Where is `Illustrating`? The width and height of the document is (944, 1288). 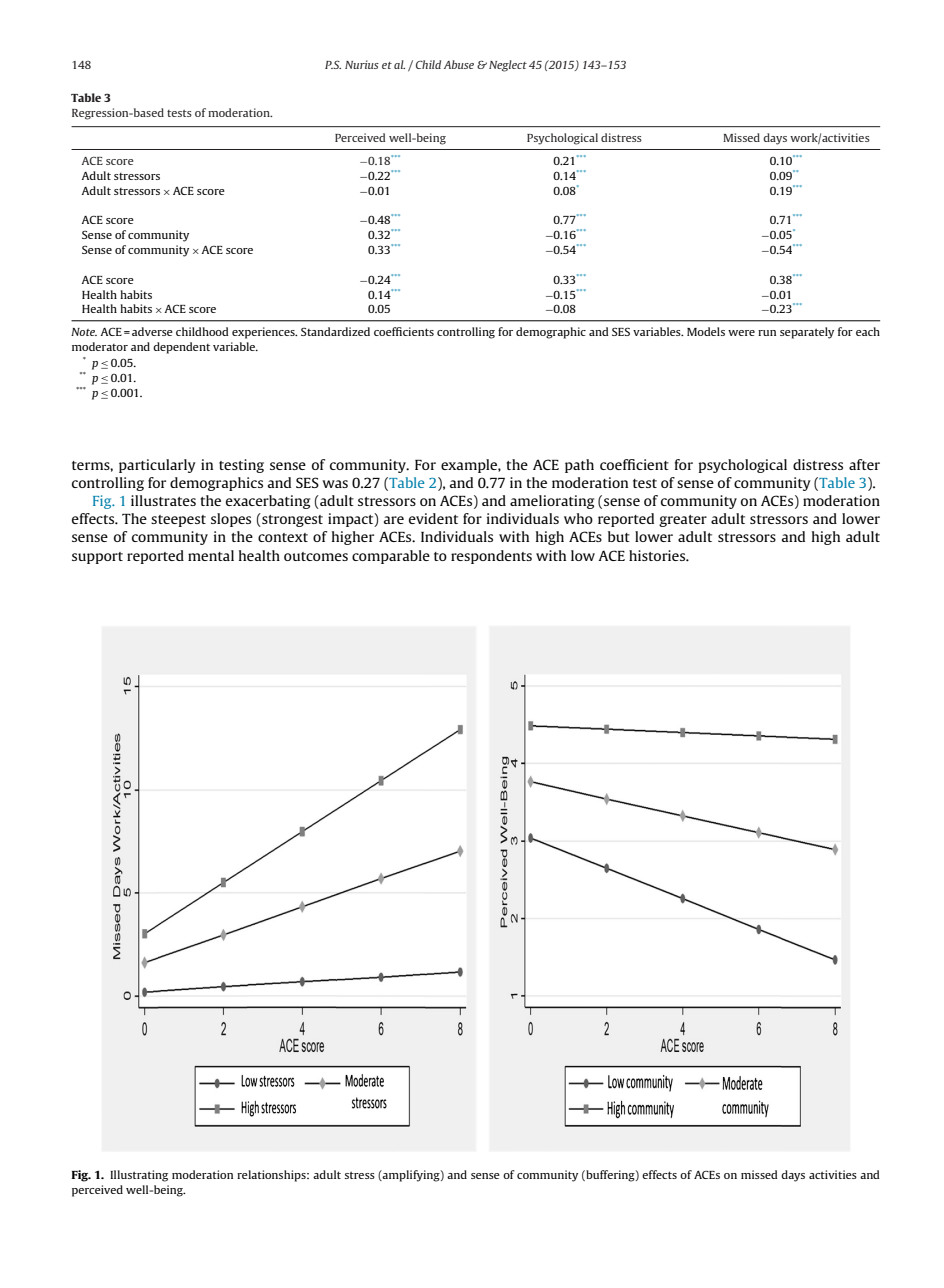 Illustrating is located at coordinates (139, 1176).
